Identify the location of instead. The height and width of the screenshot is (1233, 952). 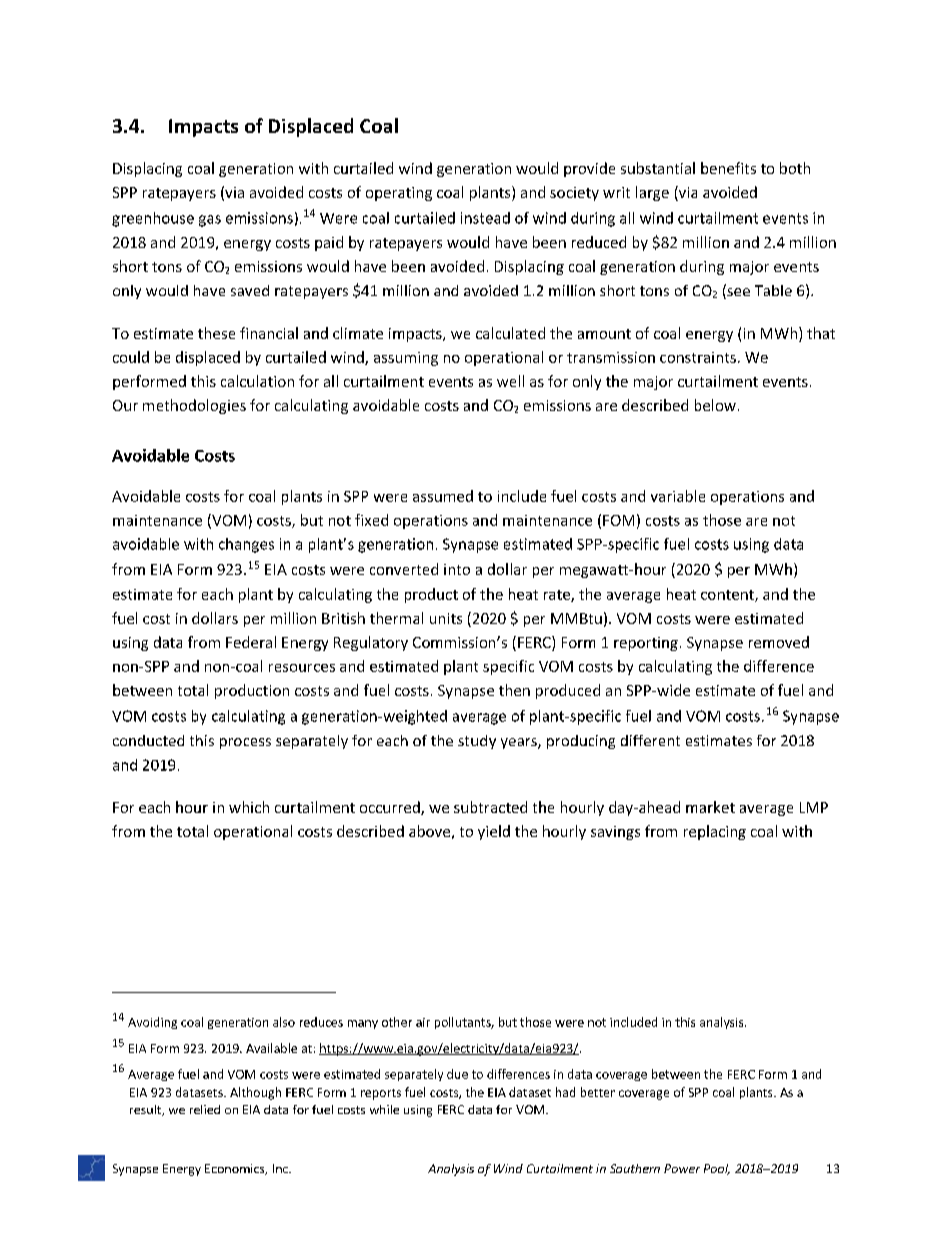
(485, 218).
